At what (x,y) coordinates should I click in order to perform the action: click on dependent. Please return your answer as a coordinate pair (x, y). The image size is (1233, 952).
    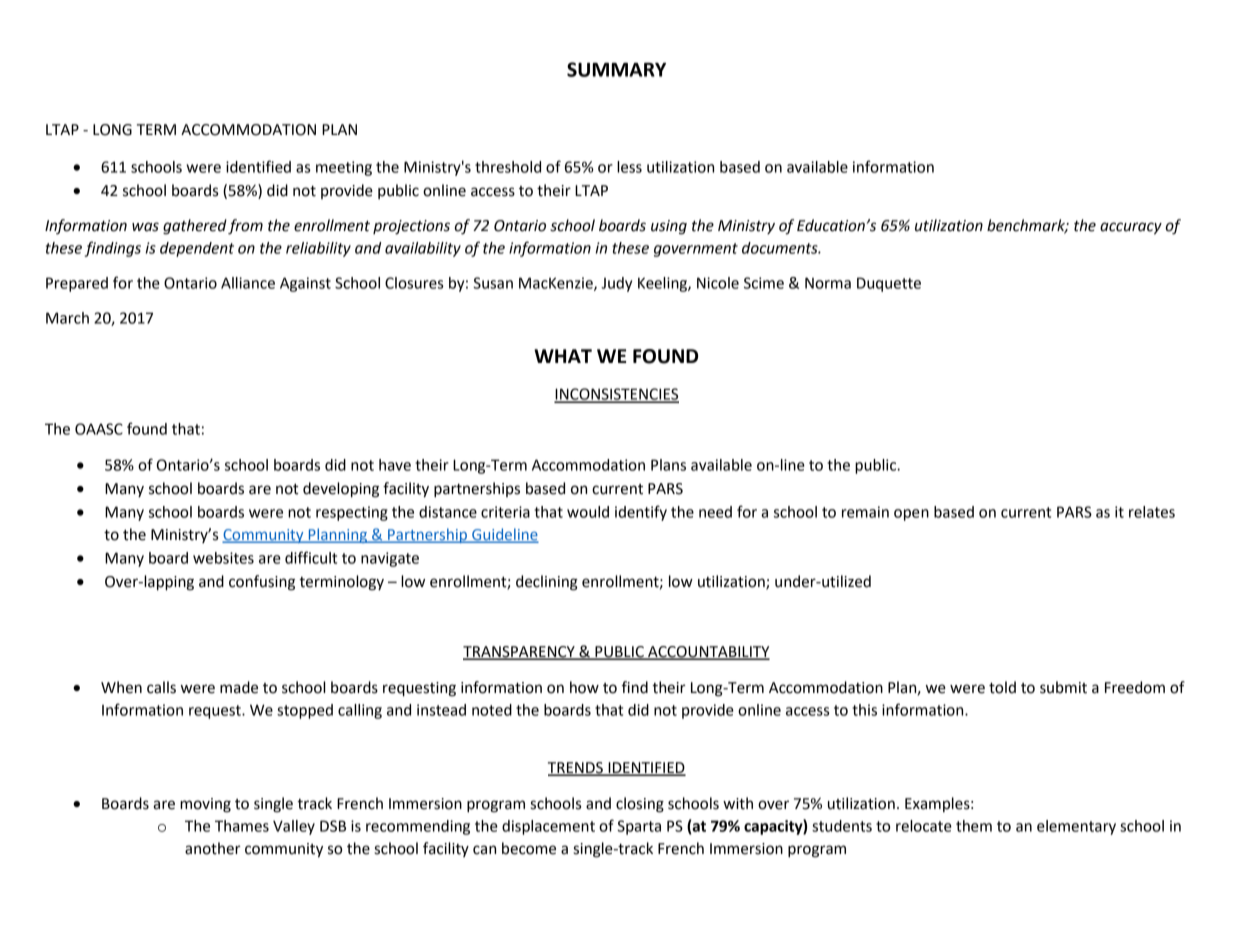
    Looking at the image, I should click on (197, 249).
